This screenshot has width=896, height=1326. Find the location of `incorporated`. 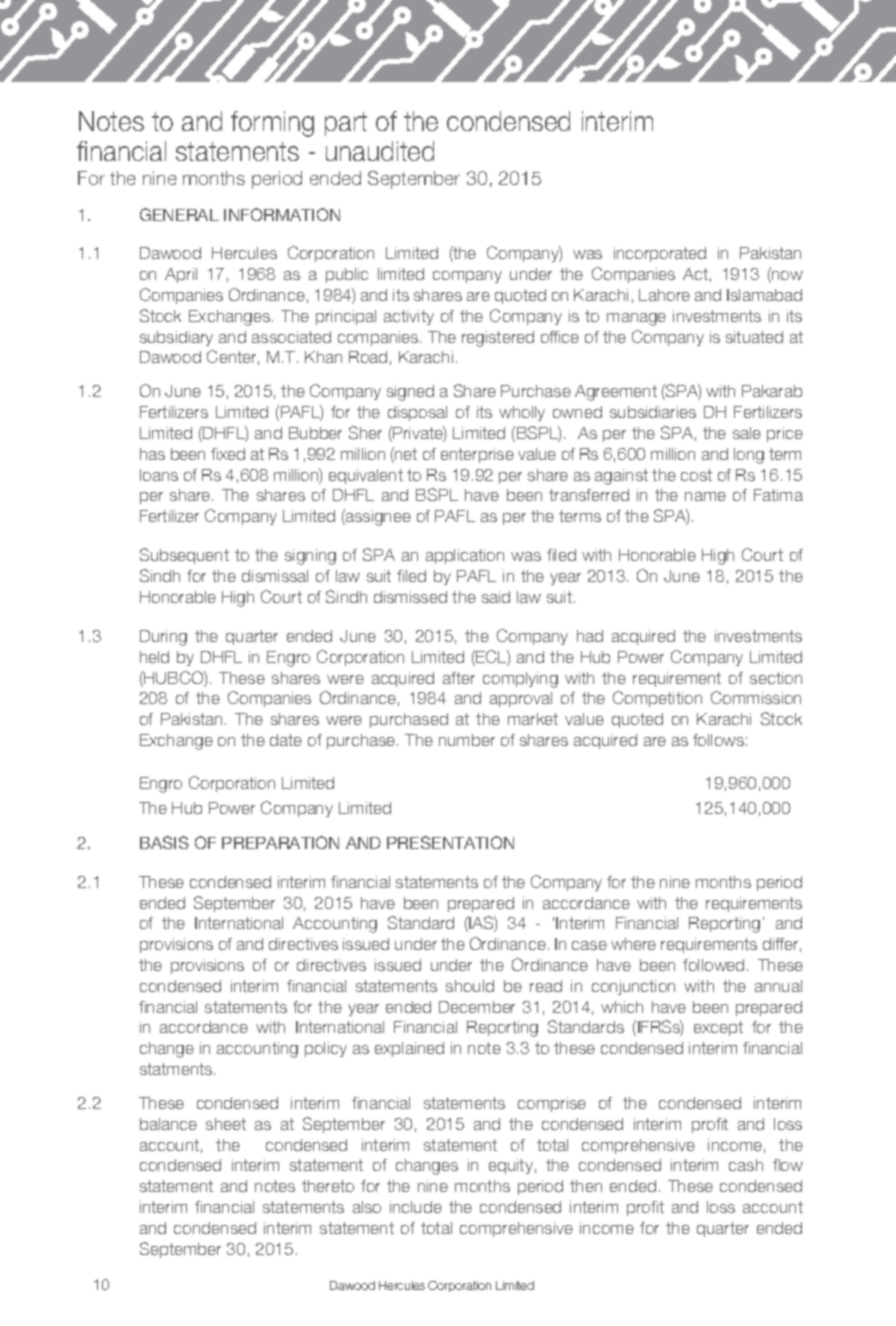

incorporated is located at coordinates (660, 254).
